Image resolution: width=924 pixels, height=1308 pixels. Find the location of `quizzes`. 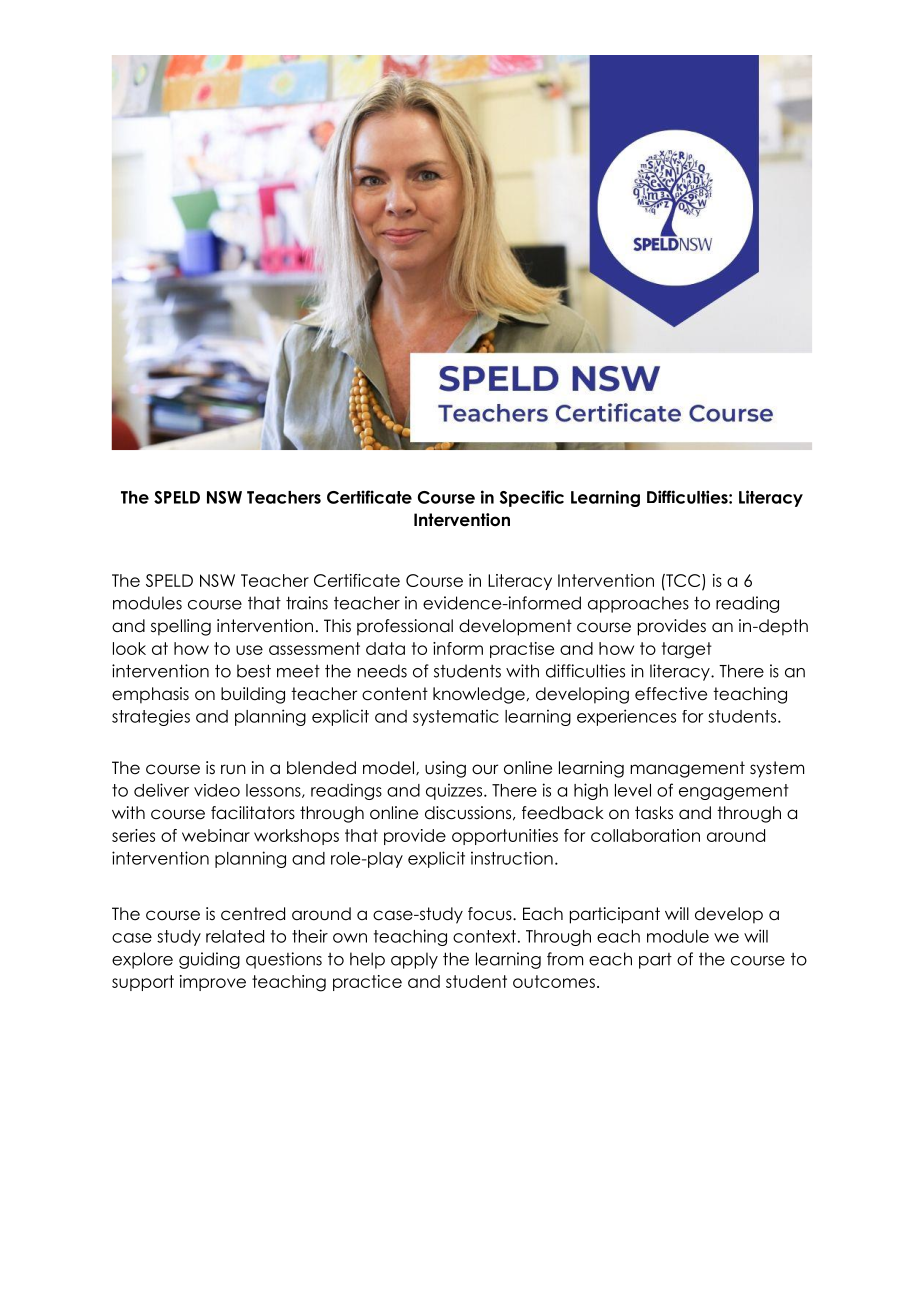

quizzes is located at coordinates (455, 791).
